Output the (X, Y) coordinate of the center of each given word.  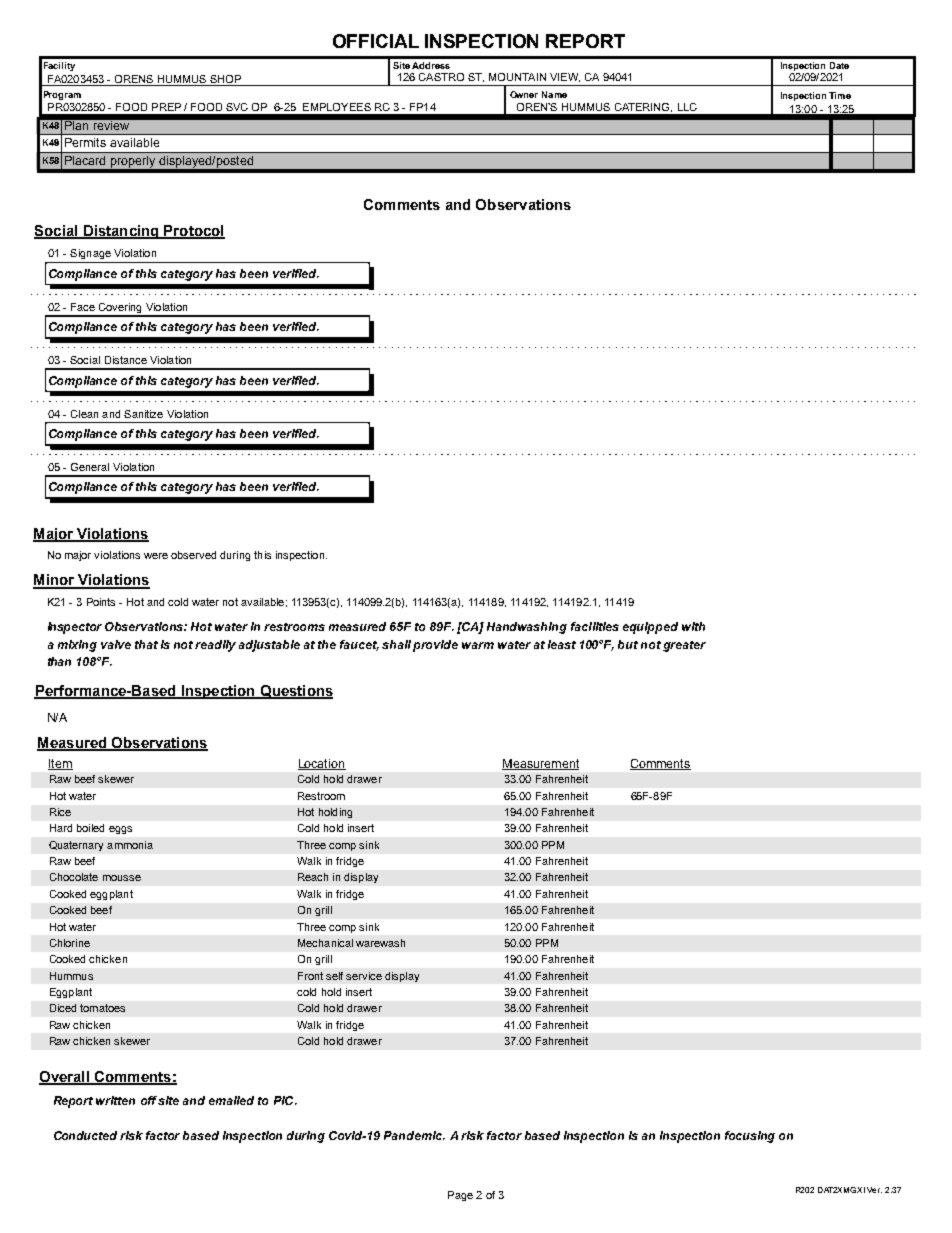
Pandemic (414, 1135)
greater (684, 646)
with (693, 626)
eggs (120, 830)
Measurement (540, 764)
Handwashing (527, 628)
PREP (166, 107)
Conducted (85, 1135)
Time (840, 95)
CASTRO (441, 77)
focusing (750, 1137)
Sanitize (143, 414)
